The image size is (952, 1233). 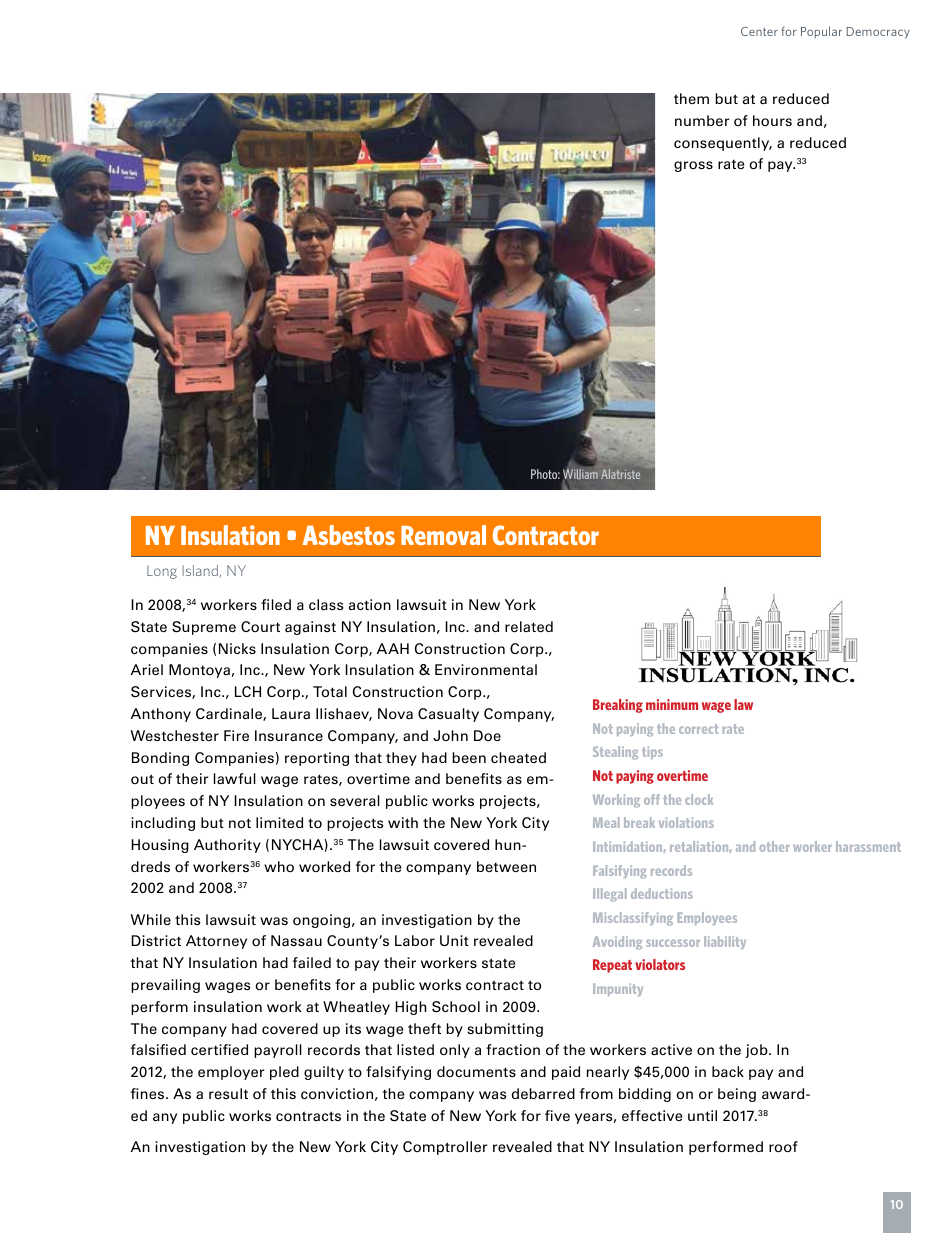 What do you see at coordinates (201, 571) in the document?
I see `Island` at bounding box center [201, 571].
